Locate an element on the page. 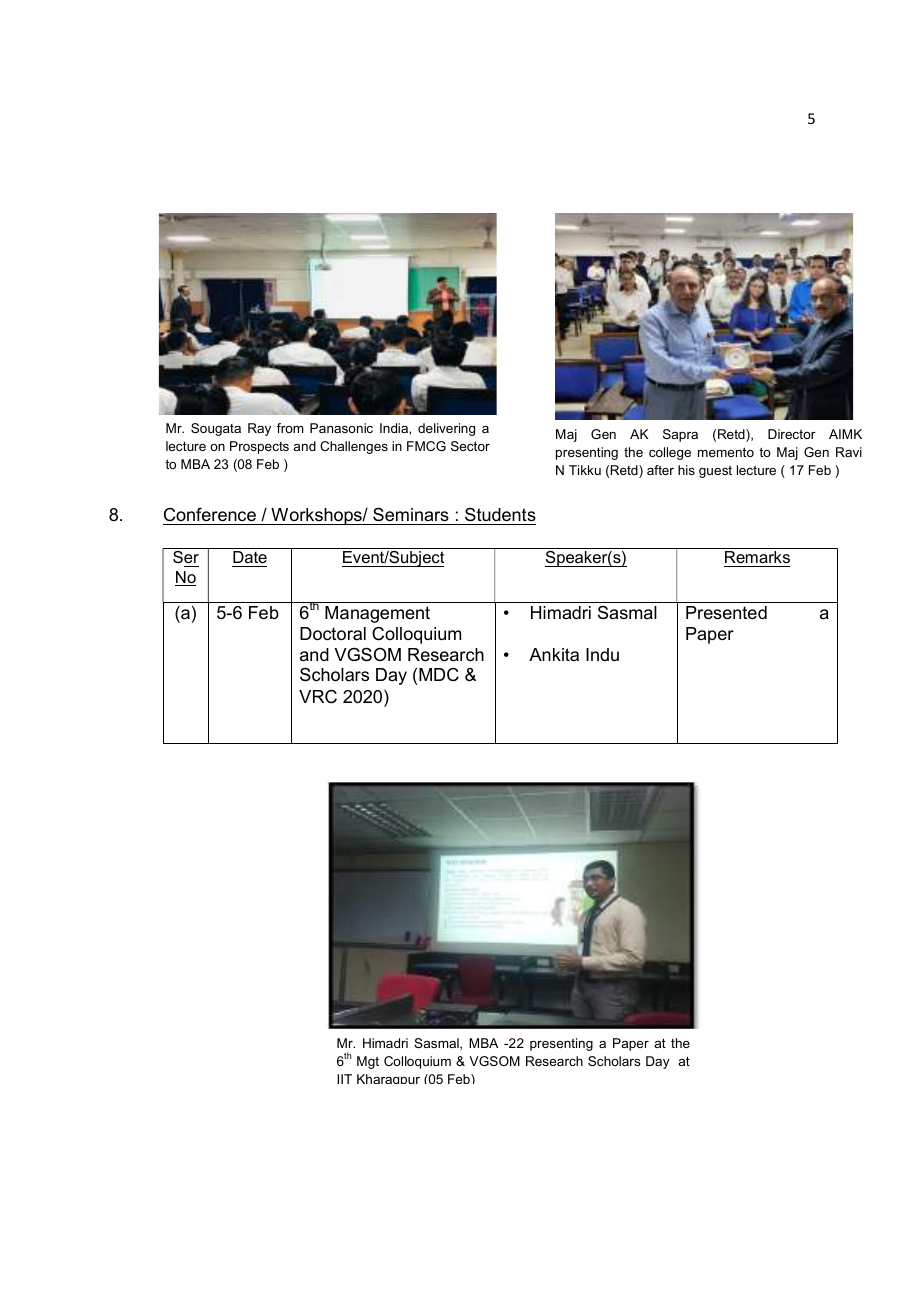  VRC is located at coordinates (318, 697).
